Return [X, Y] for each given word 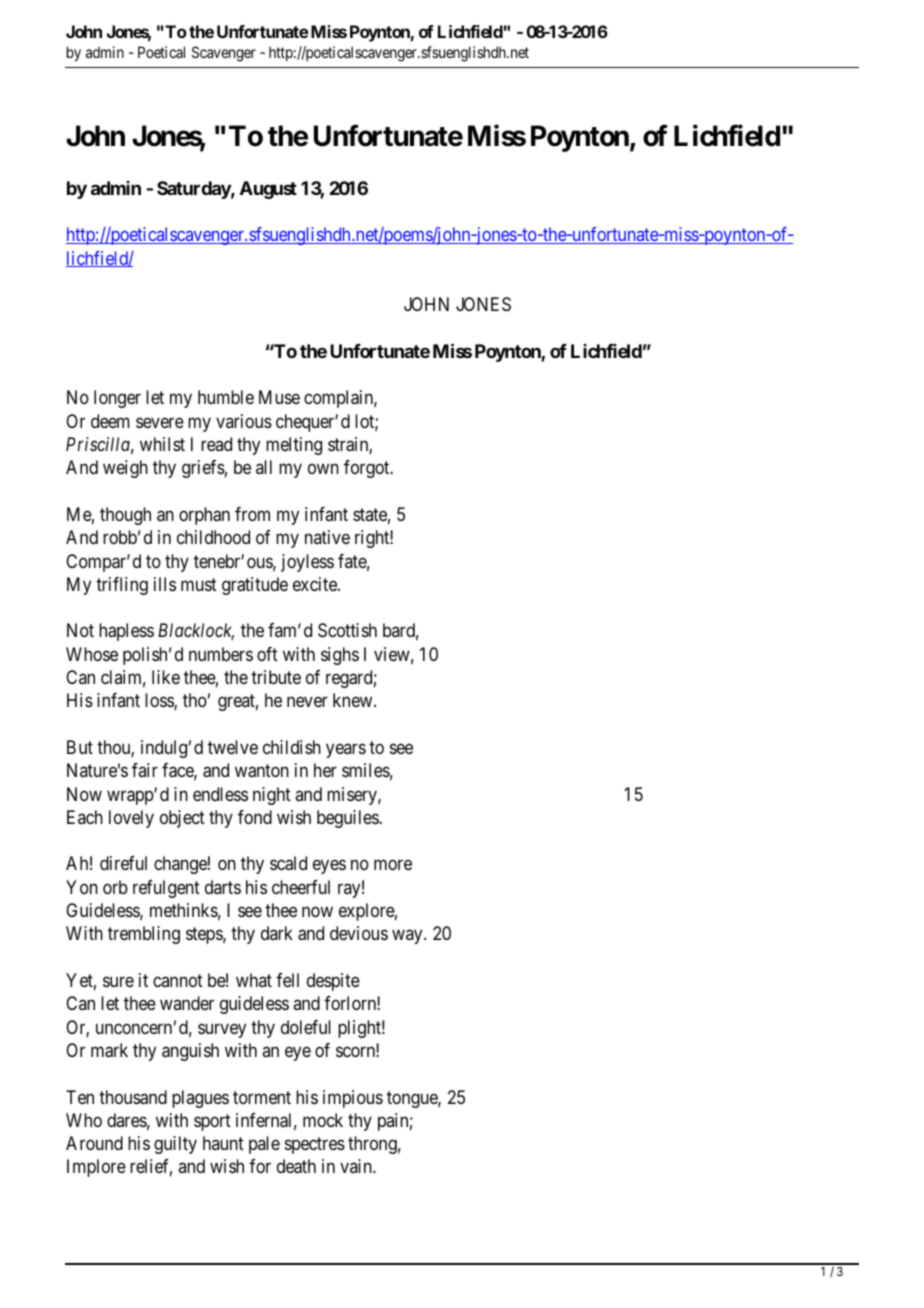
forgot [368, 469]
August [268, 190]
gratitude [255, 586]
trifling [122, 586]
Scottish [347, 630]
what [254, 980]
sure [118, 981]
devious [359, 933]
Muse [279, 397]
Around [94, 1143]
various [244, 421]
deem [110, 421]
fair [145, 770]
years [346, 750]
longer [117, 399]
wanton [262, 771]
